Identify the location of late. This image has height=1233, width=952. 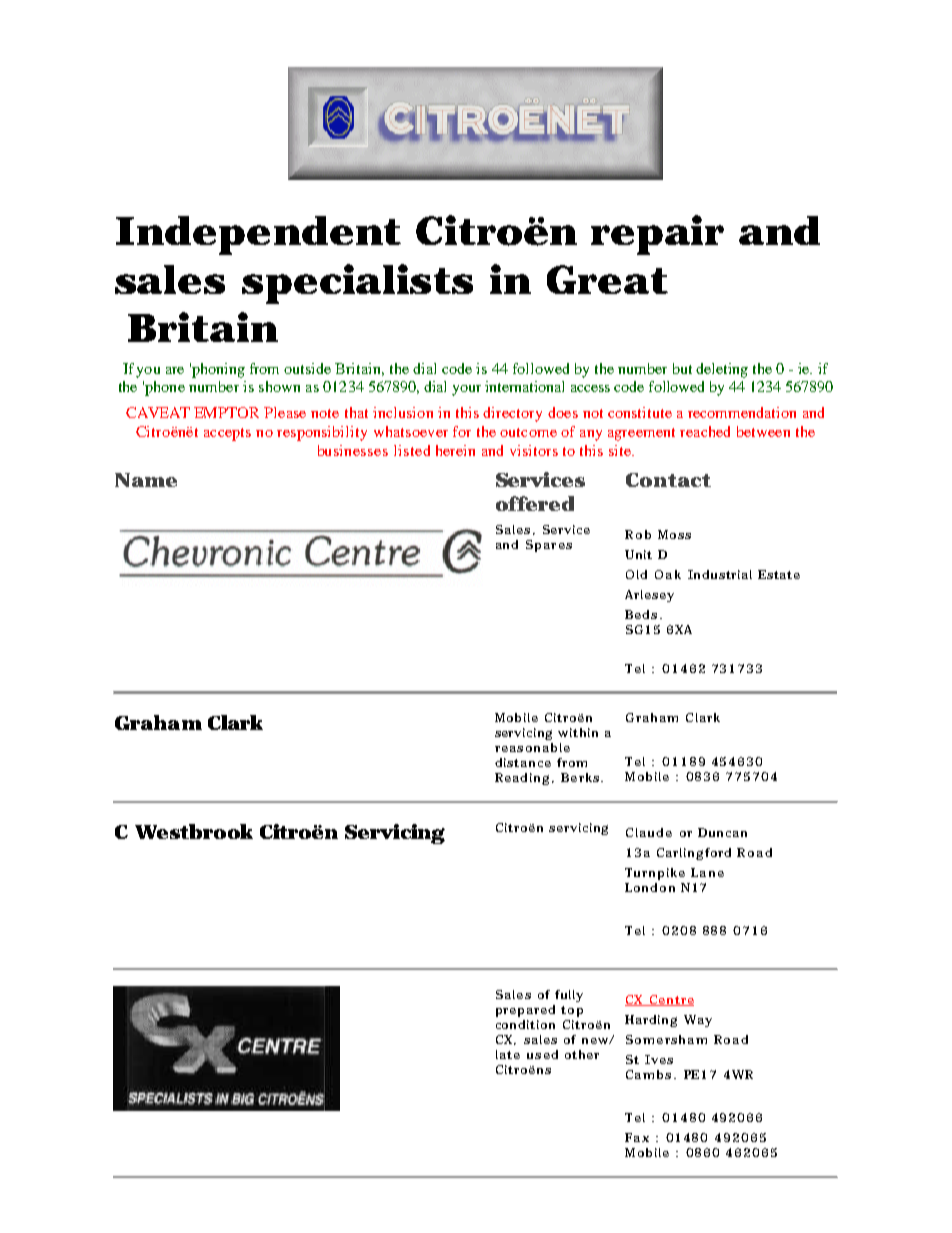
(508, 1054).
